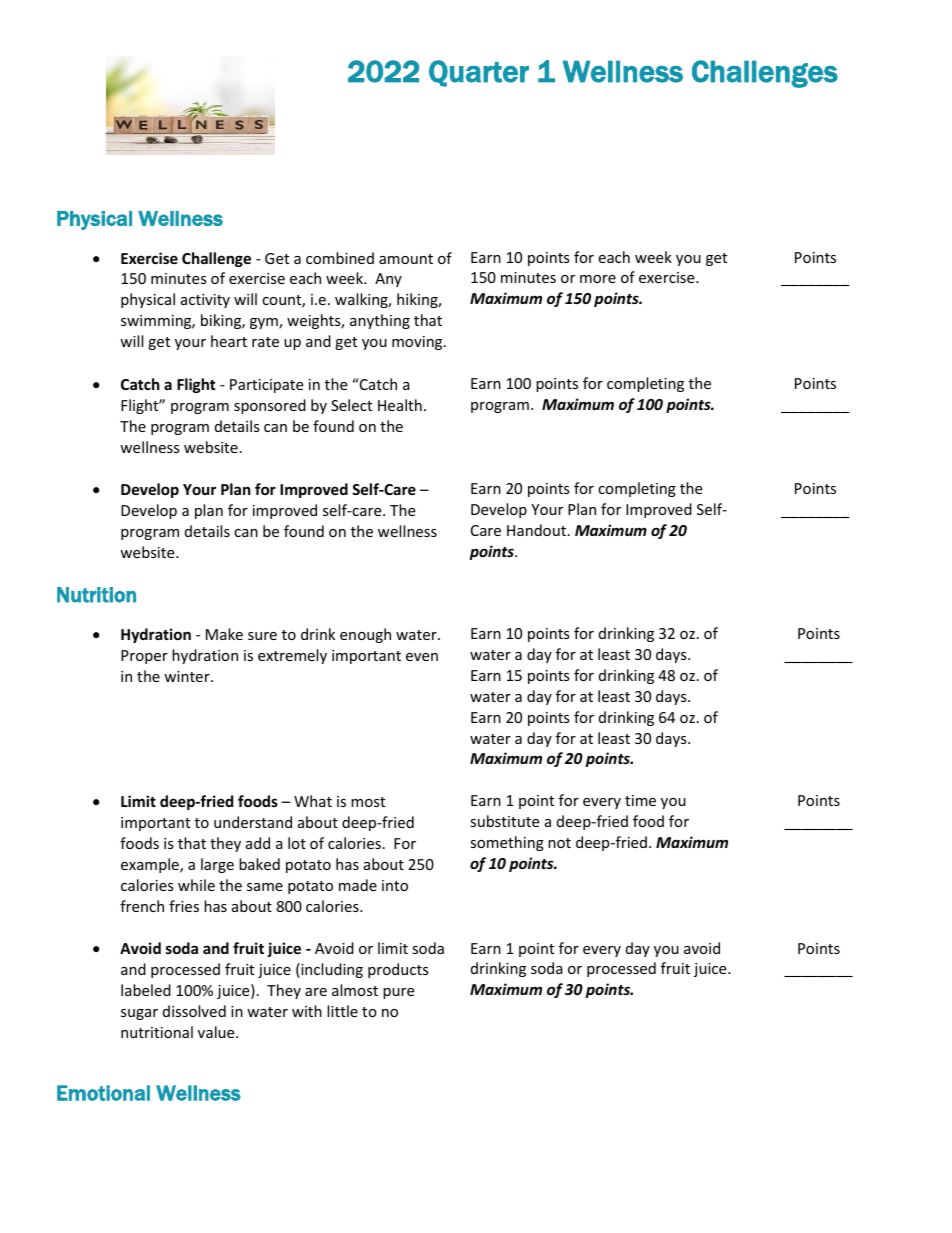 Image resolution: width=952 pixels, height=1233 pixels. What do you see at coordinates (224, 634) in the screenshot?
I see `Make` at bounding box center [224, 634].
